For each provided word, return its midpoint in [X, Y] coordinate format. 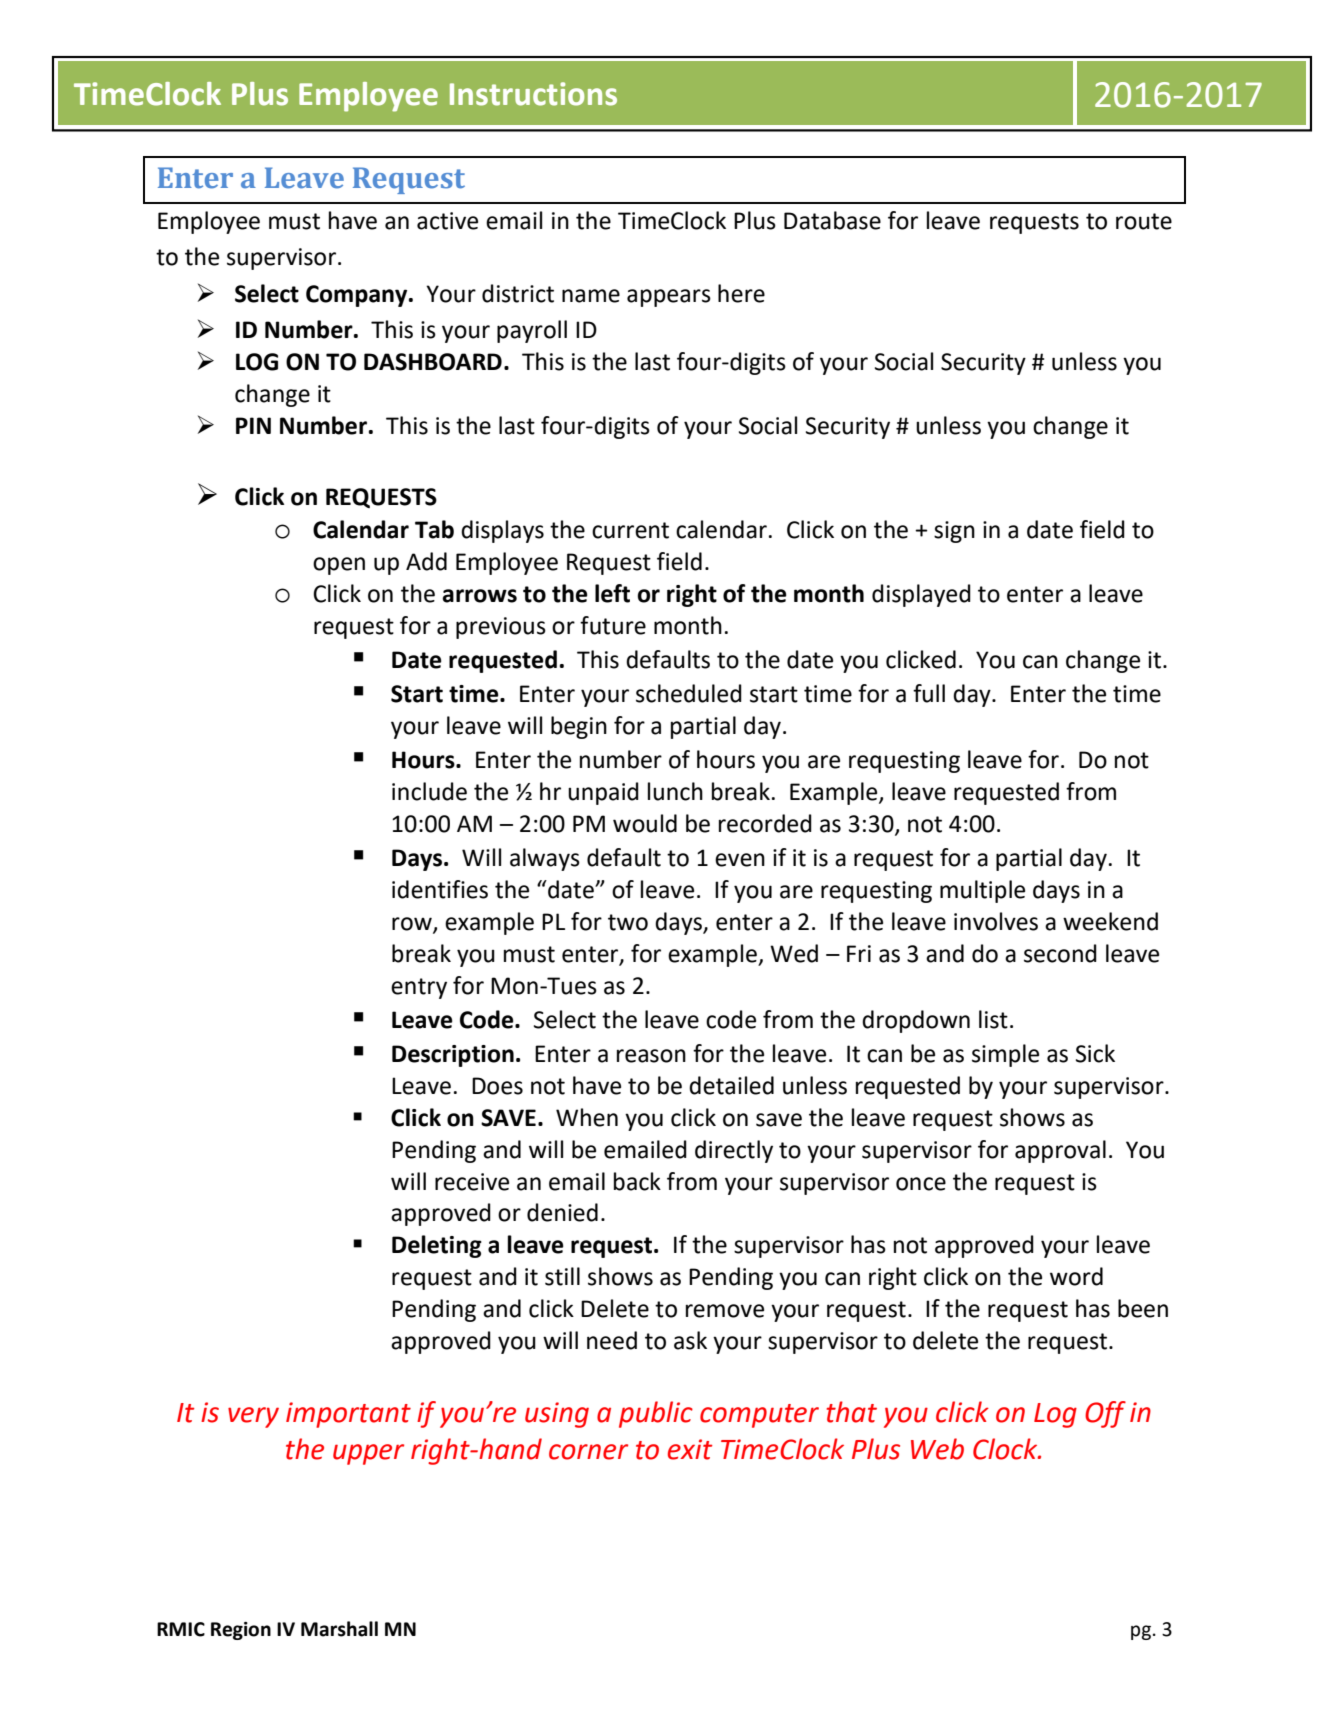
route [1144, 221]
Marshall [339, 1629]
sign [954, 532]
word [1076, 1276]
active [447, 221]
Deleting [437, 1246]
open [339, 566]
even [740, 860]
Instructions [533, 94]
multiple [982, 891]
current [630, 530]
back [637, 1181]
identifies [440, 889]
